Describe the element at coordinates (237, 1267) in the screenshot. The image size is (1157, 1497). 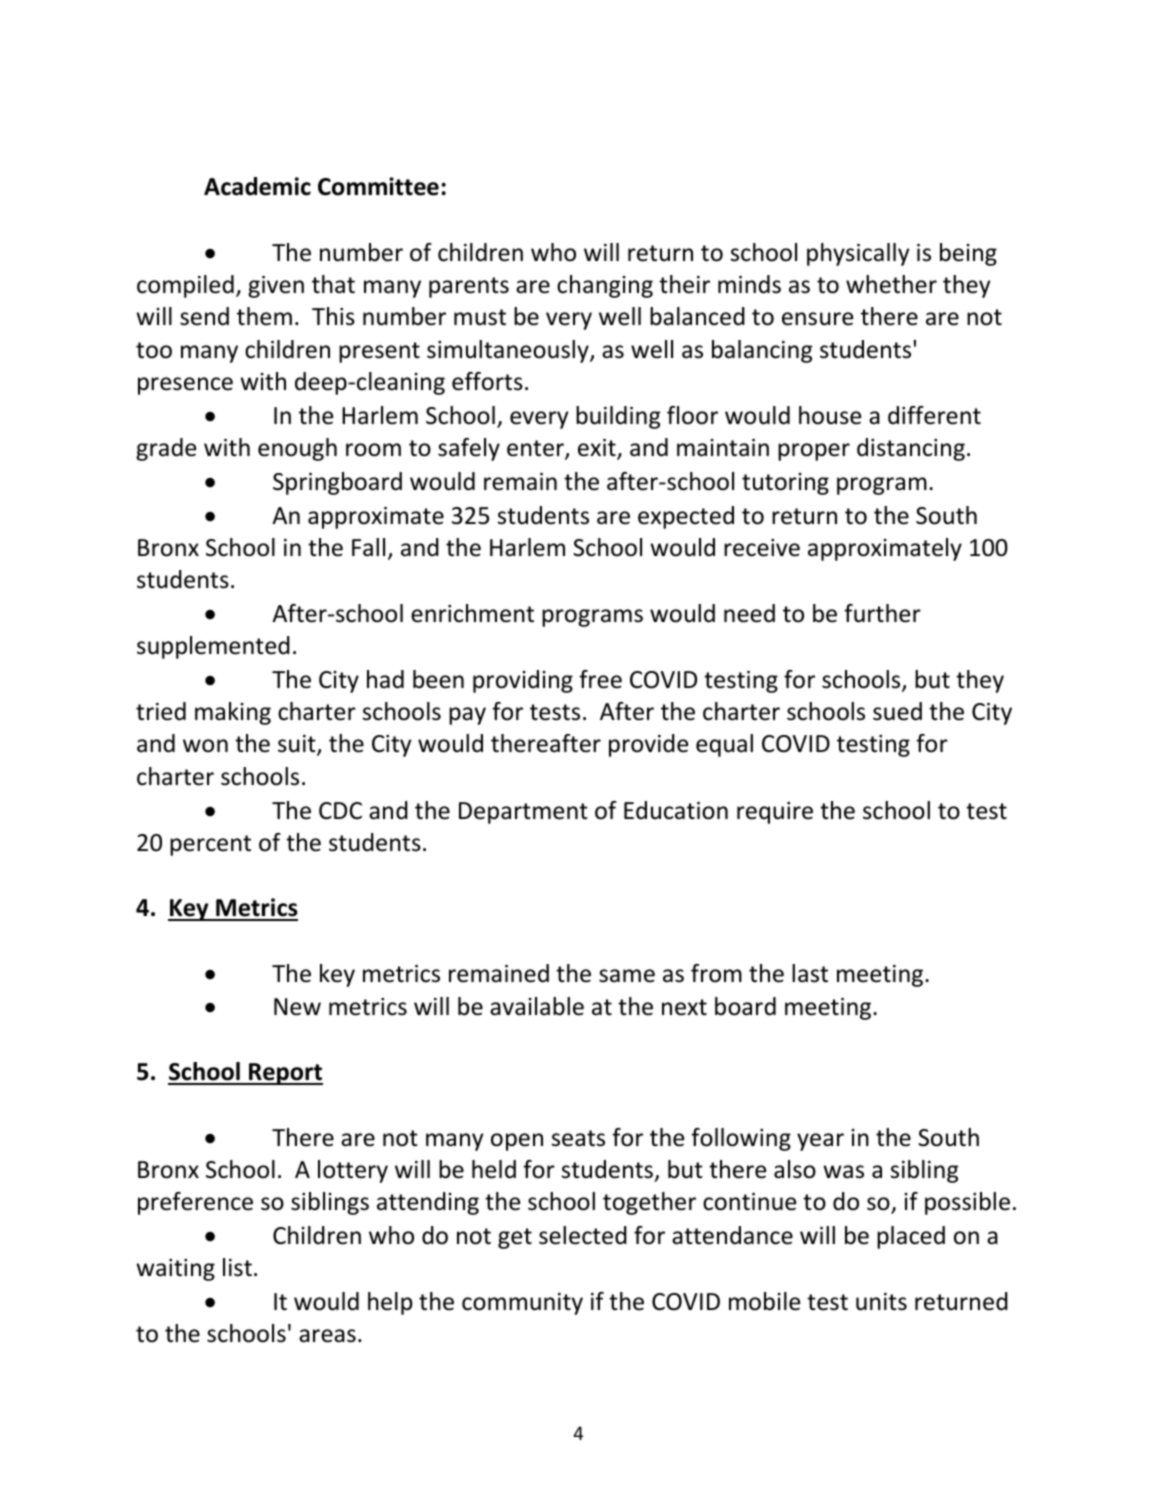
I see `list` at that location.
